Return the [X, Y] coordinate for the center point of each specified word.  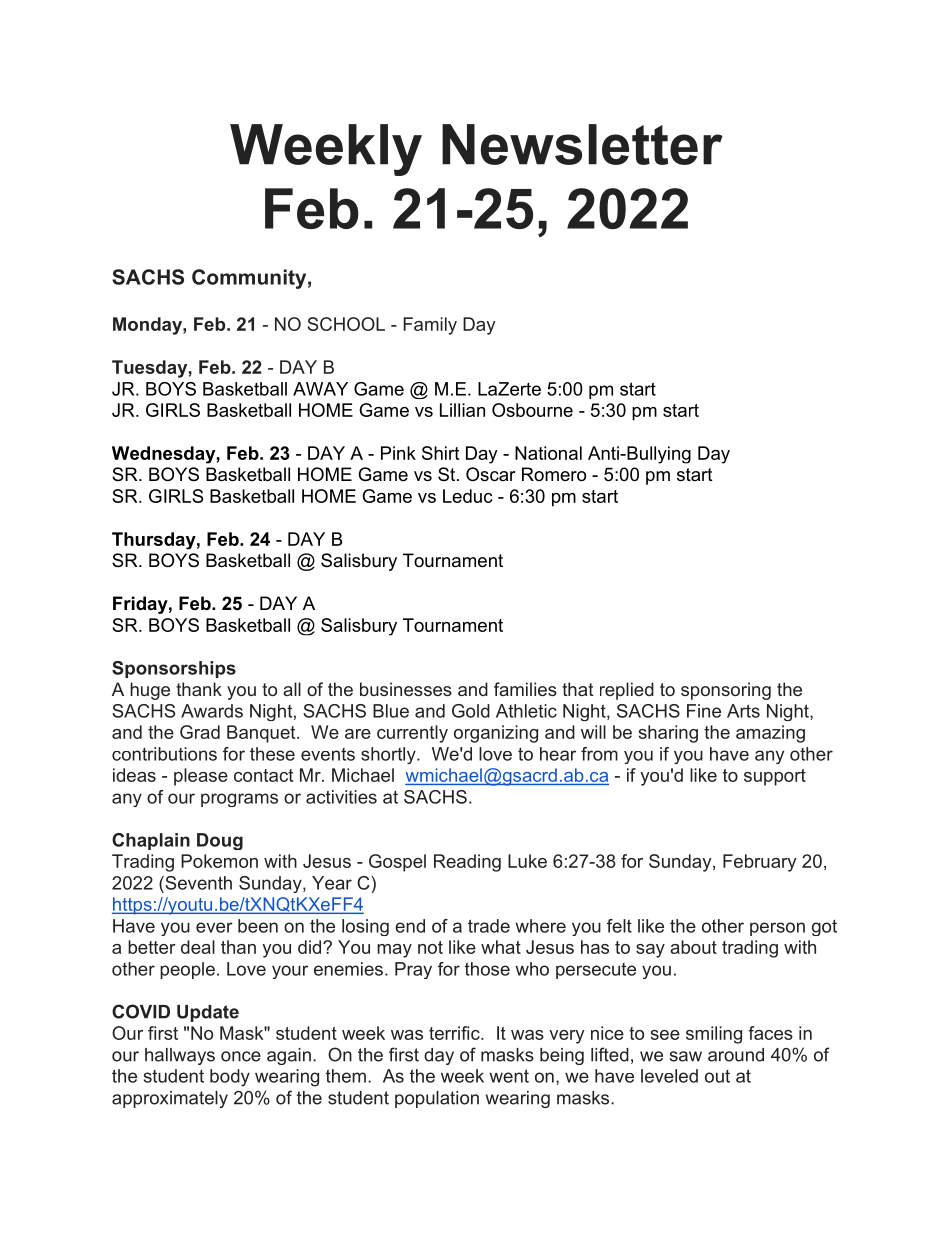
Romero [554, 474]
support [775, 777]
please [201, 777]
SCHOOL [346, 324]
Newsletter [582, 144]
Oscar [491, 474]
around [736, 1055]
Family [430, 326]
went [509, 1076]
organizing [496, 734]
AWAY [320, 389]
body [230, 1078]
